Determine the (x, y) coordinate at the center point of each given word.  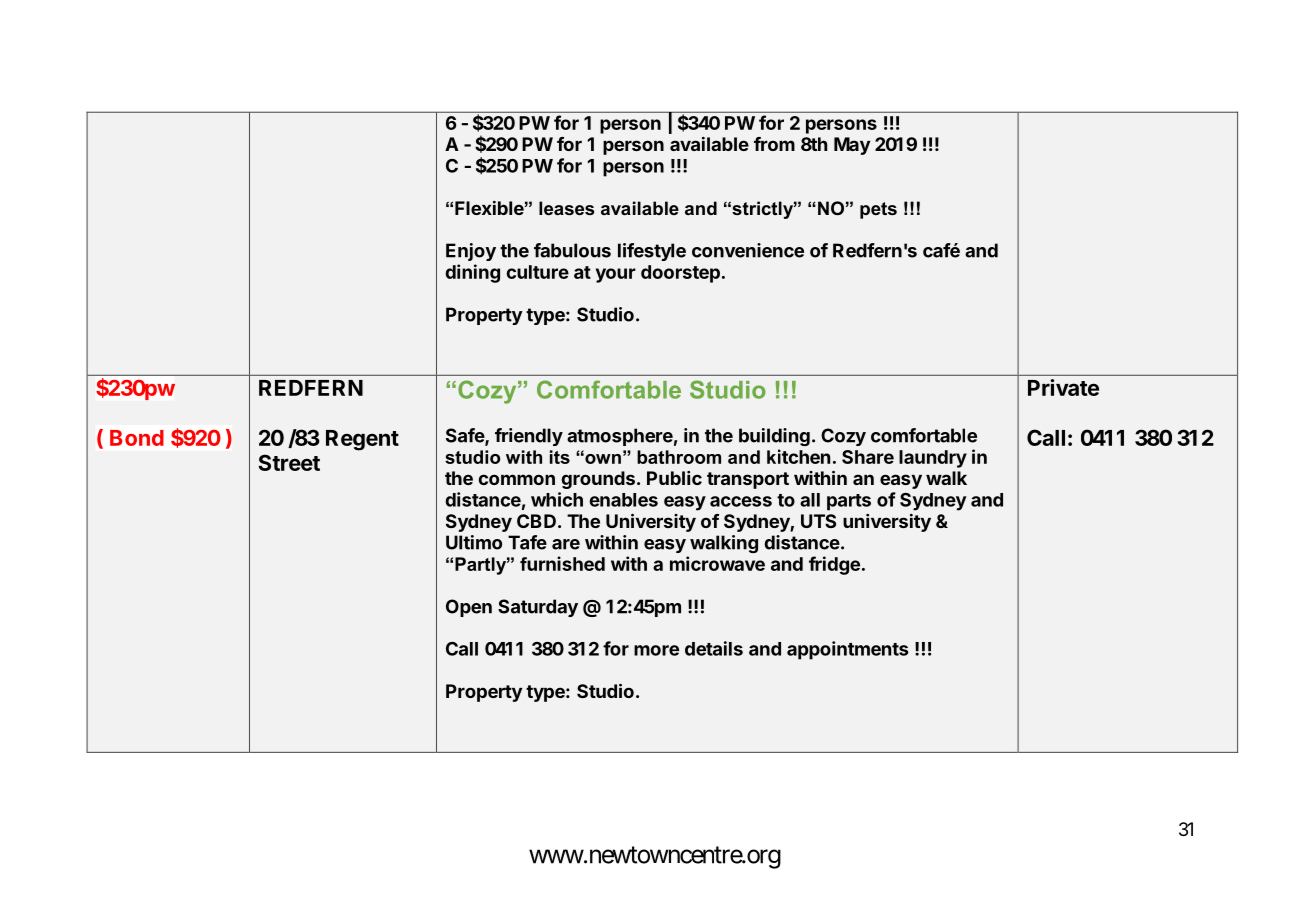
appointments (847, 650)
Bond (137, 438)
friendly (529, 437)
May (852, 146)
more (656, 650)
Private (1063, 387)
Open (469, 608)
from (774, 144)
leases (566, 208)
